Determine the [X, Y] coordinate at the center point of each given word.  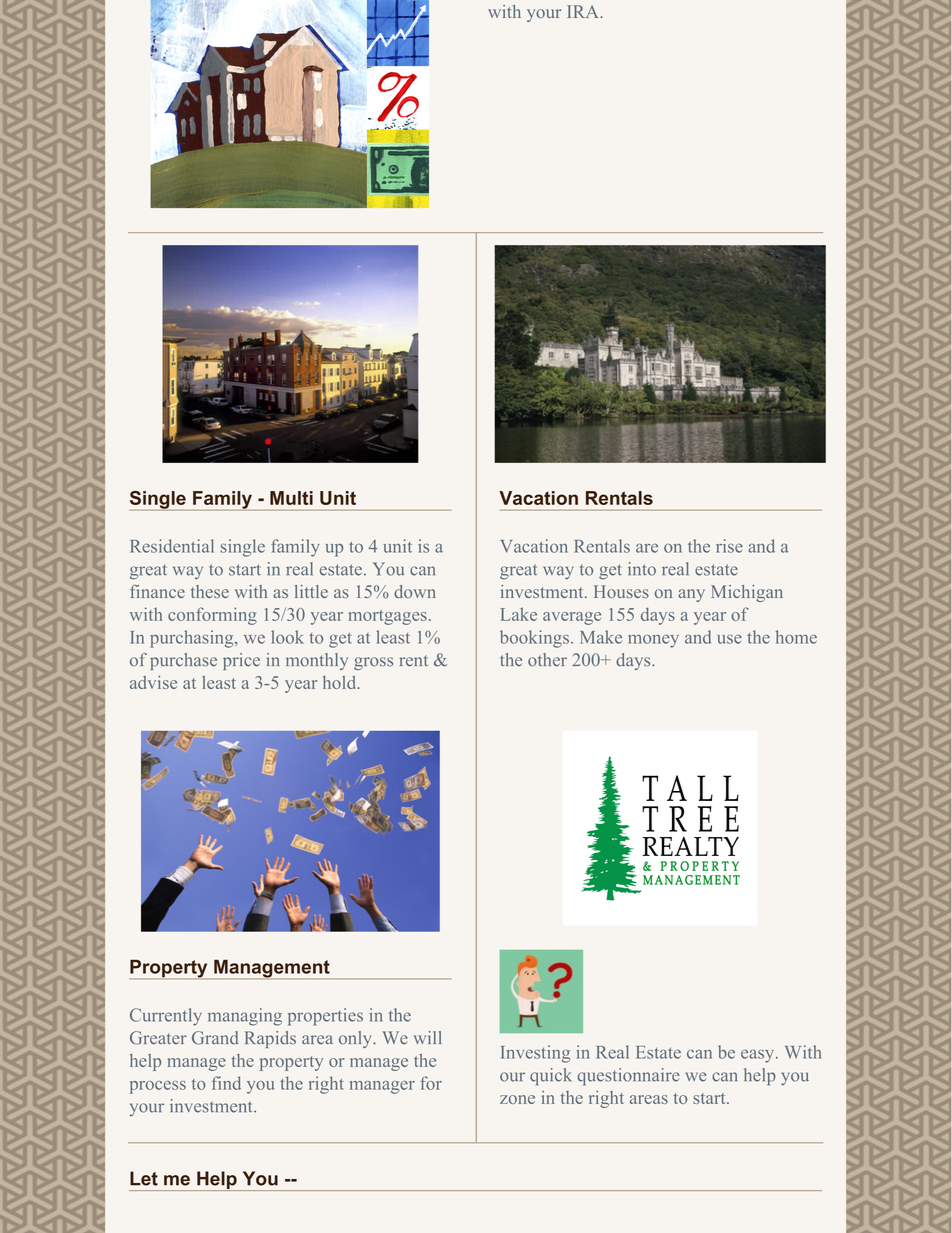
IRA [584, 11]
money [653, 641]
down [415, 591]
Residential [172, 546]
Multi [291, 498]
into [642, 569]
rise [729, 546]
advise [153, 682]
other [547, 660]
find [226, 1083]
